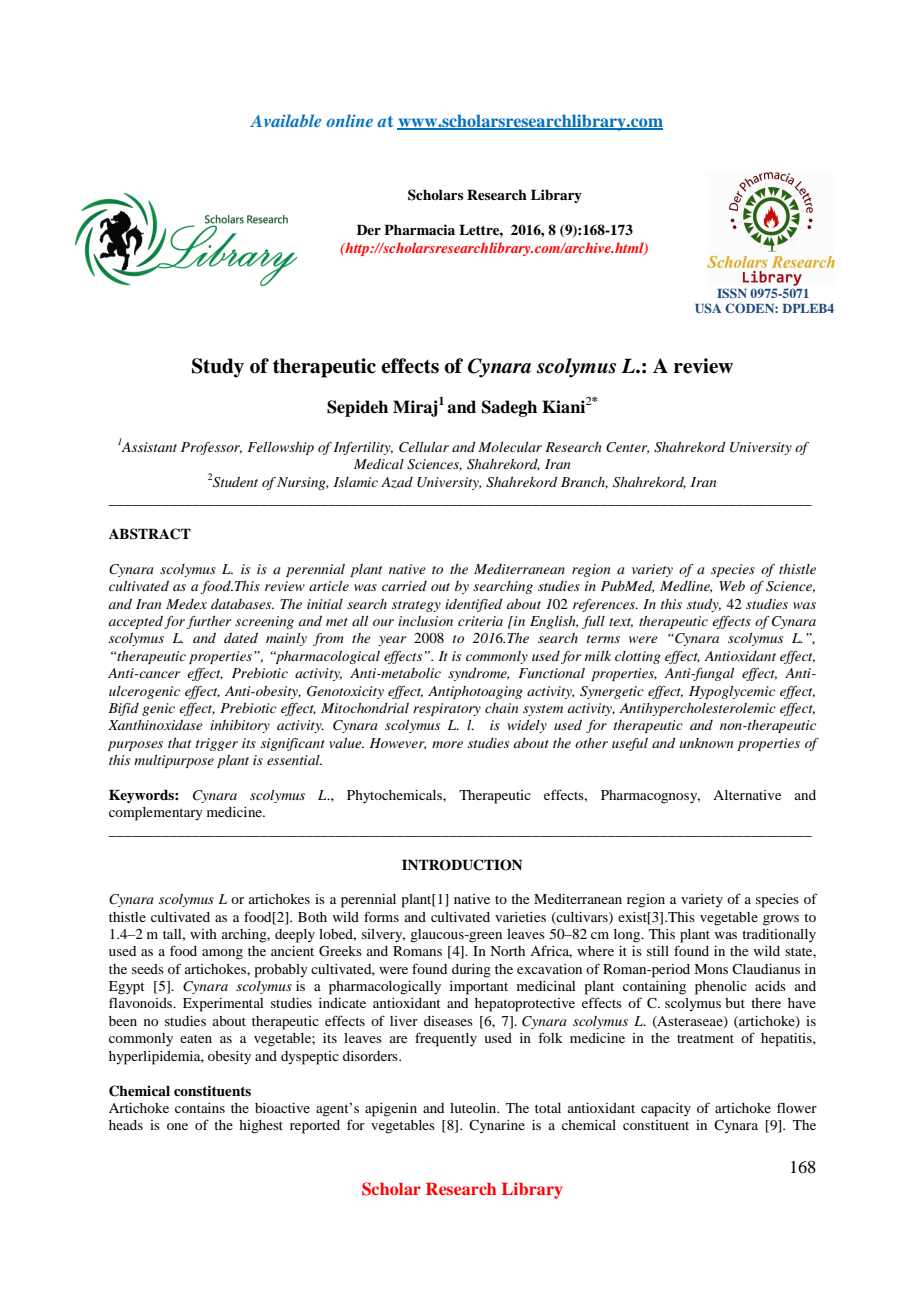  Describe the element at coordinates (200, 1108) in the page. I see `contains` at that location.
